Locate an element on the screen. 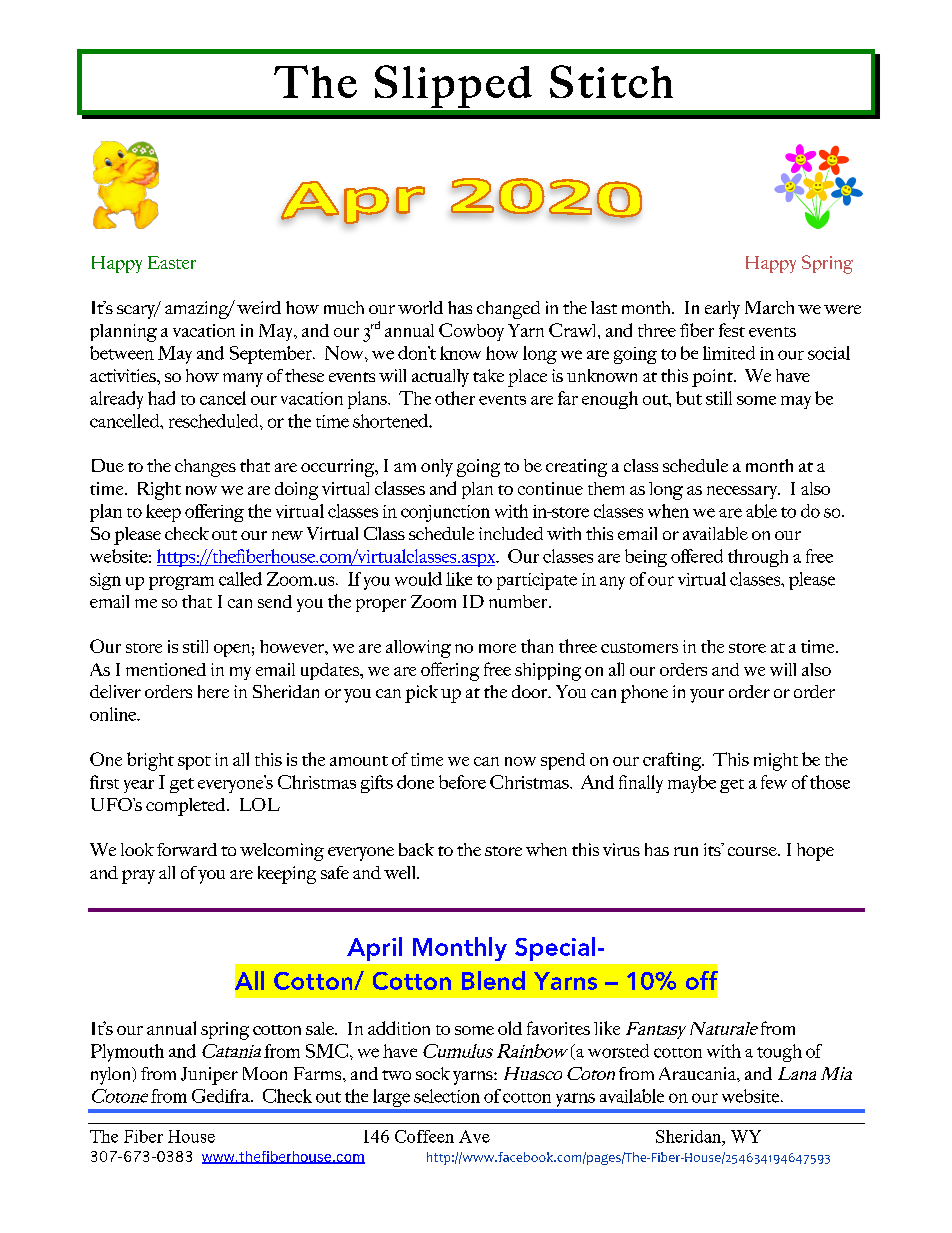  program is located at coordinates (181, 583).
